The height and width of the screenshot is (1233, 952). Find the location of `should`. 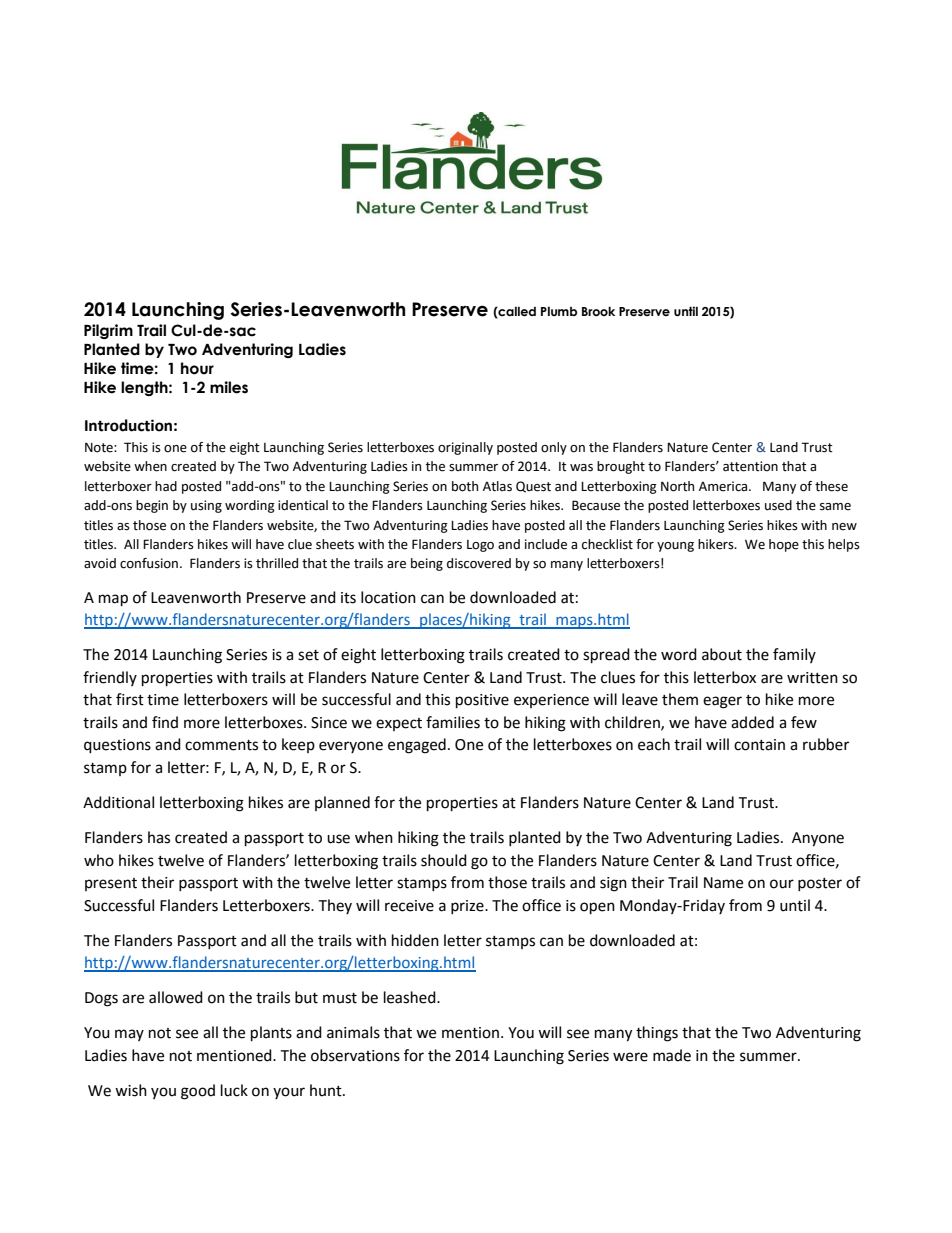

should is located at coordinates (444, 860).
